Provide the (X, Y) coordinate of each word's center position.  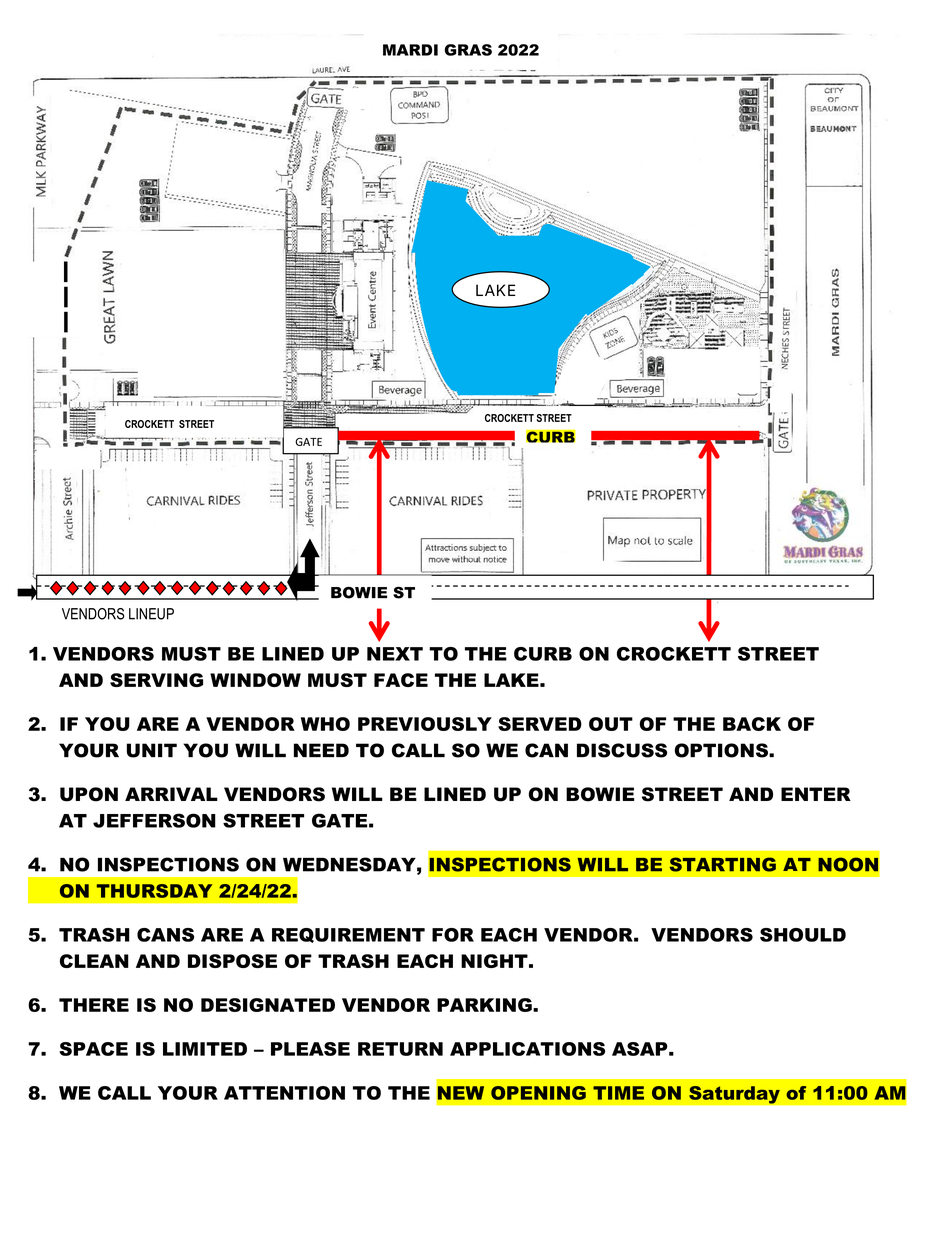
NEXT (395, 654)
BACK (752, 724)
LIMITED (205, 1049)
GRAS (468, 50)
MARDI (410, 50)
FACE (401, 680)
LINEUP (151, 614)
